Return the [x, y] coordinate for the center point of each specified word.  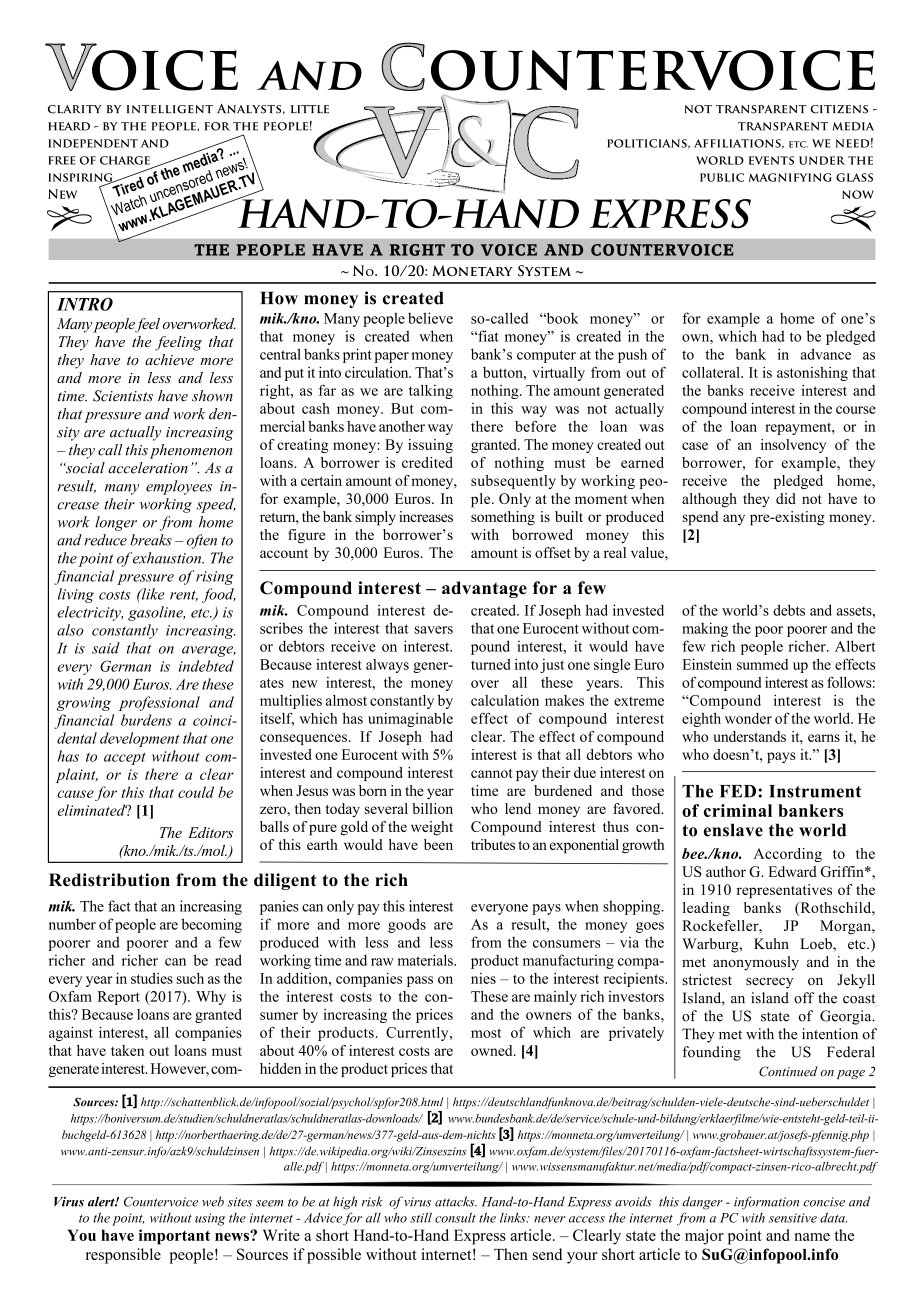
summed [762, 664]
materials [426, 960]
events [771, 160]
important [174, 1237]
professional [159, 703]
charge [125, 160]
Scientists [123, 396]
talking [431, 392]
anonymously [756, 963]
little [310, 109]
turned [490, 664]
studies [152, 978]
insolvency [793, 446]
